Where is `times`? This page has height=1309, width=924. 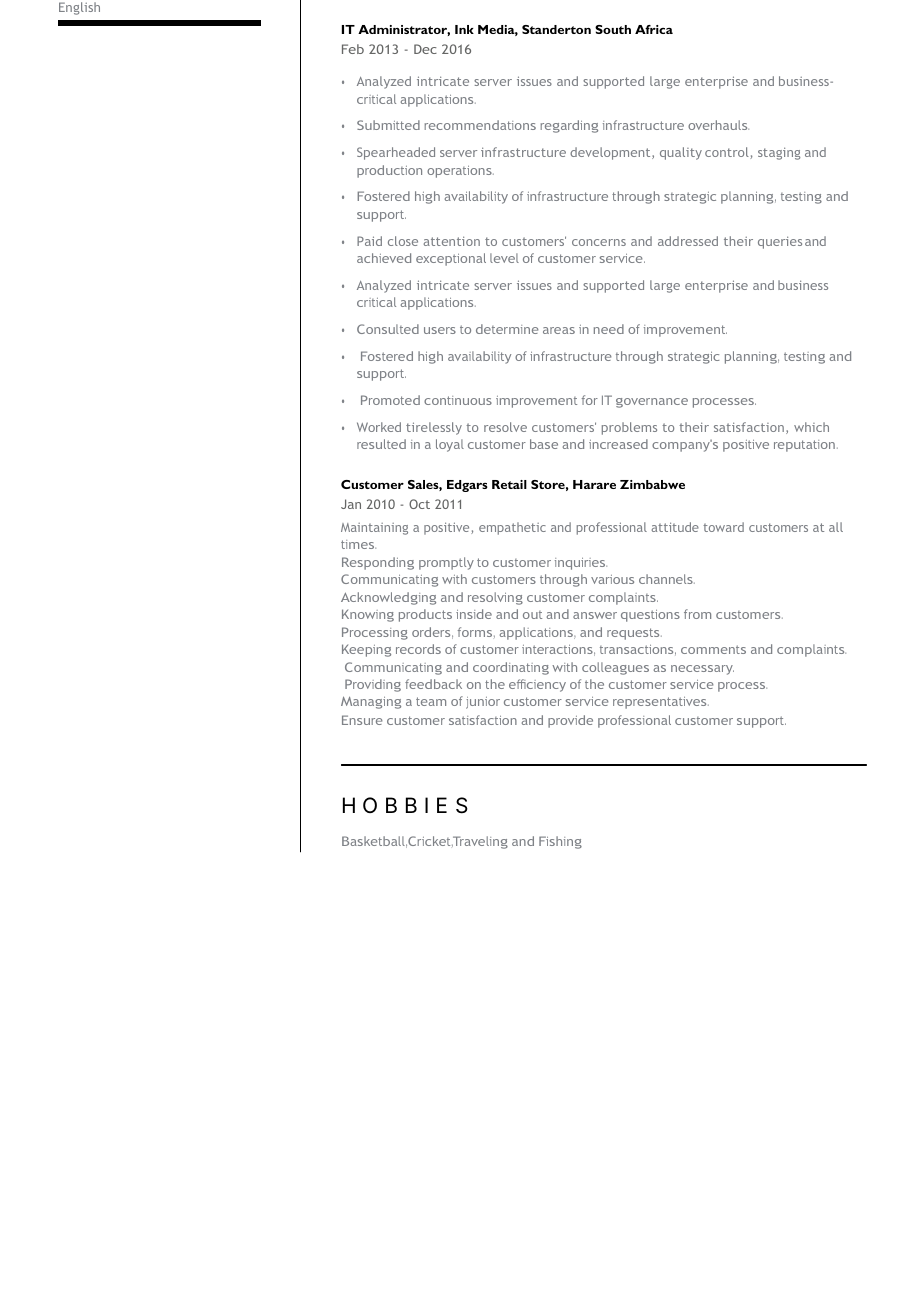
times is located at coordinates (358, 544).
